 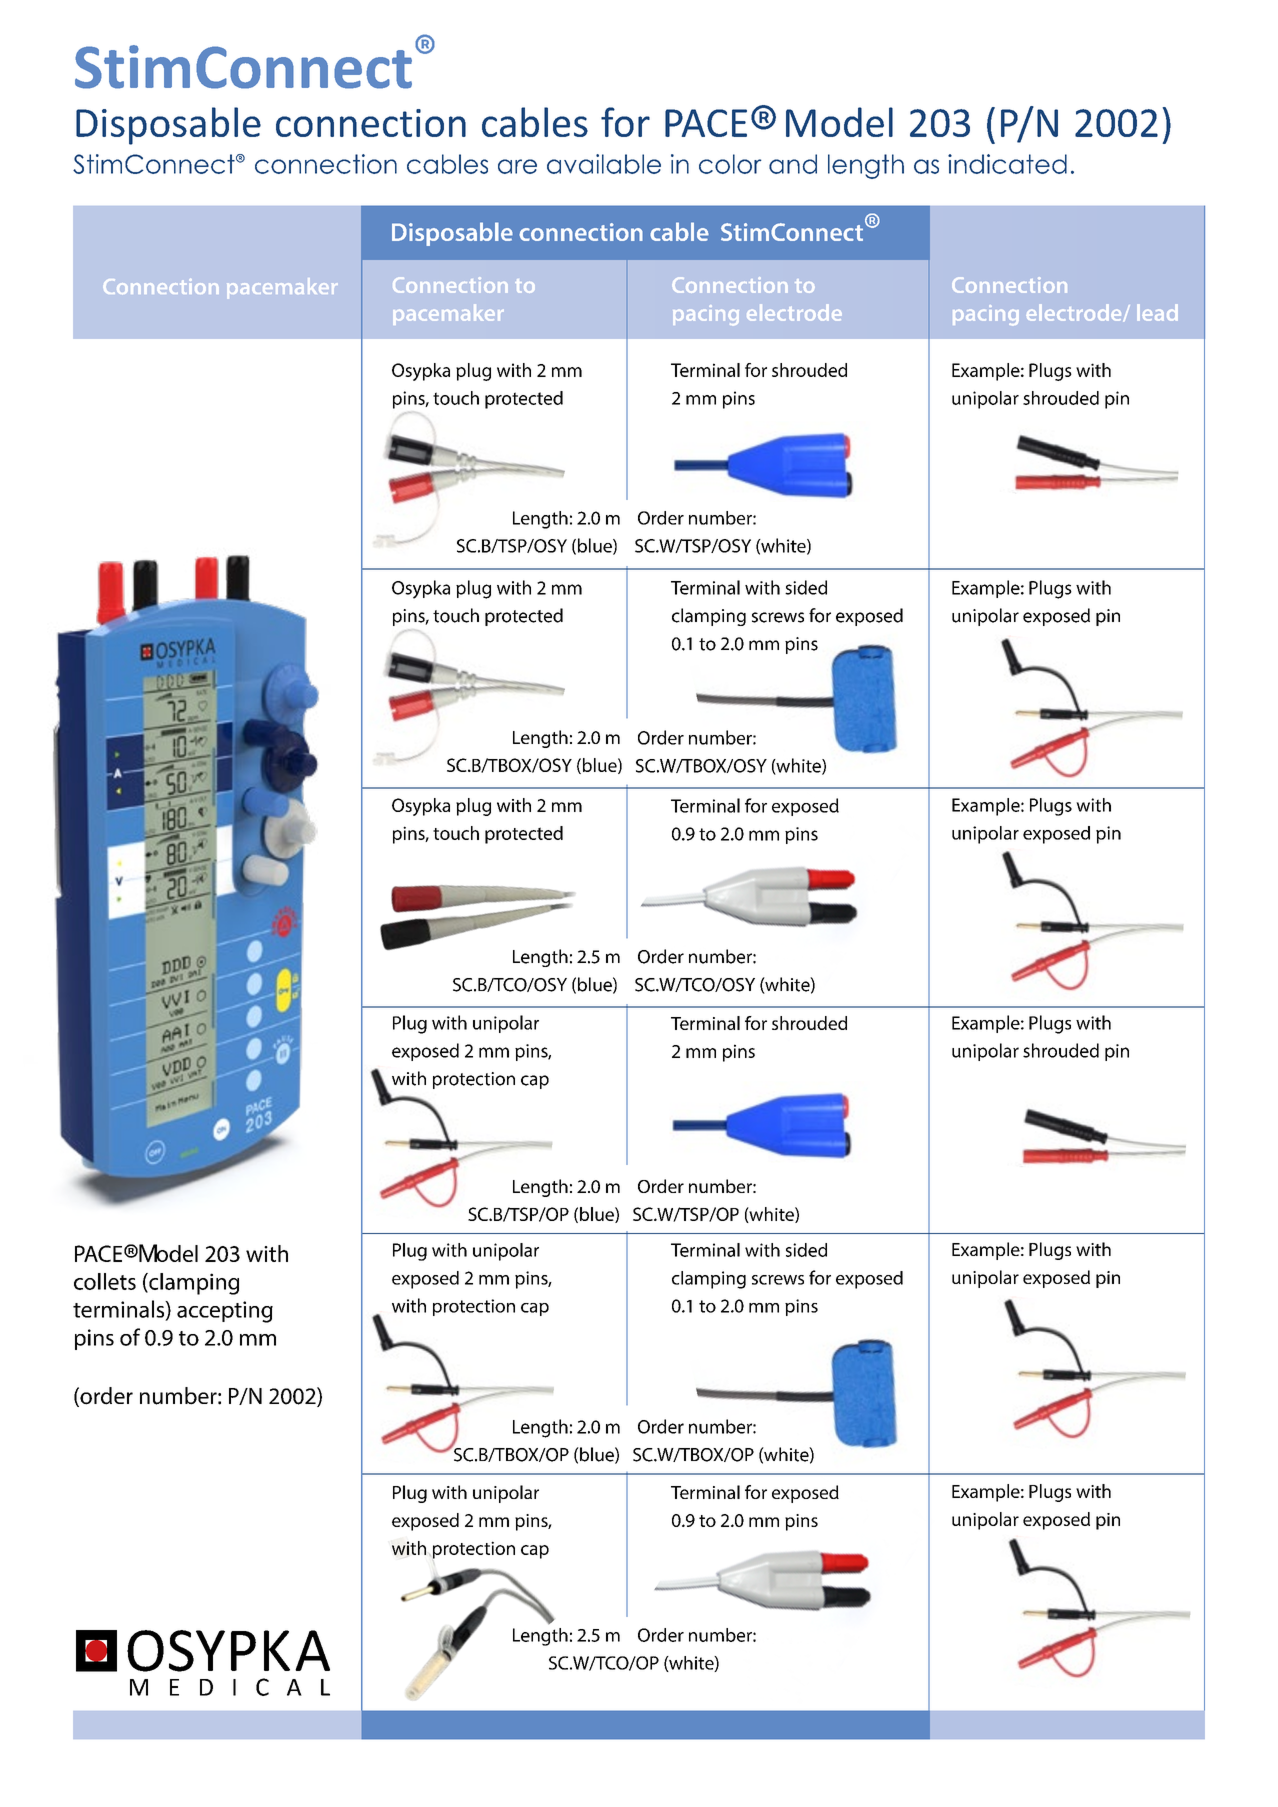 What do you see at coordinates (604, 164) in the screenshot?
I see `available` at bounding box center [604, 164].
